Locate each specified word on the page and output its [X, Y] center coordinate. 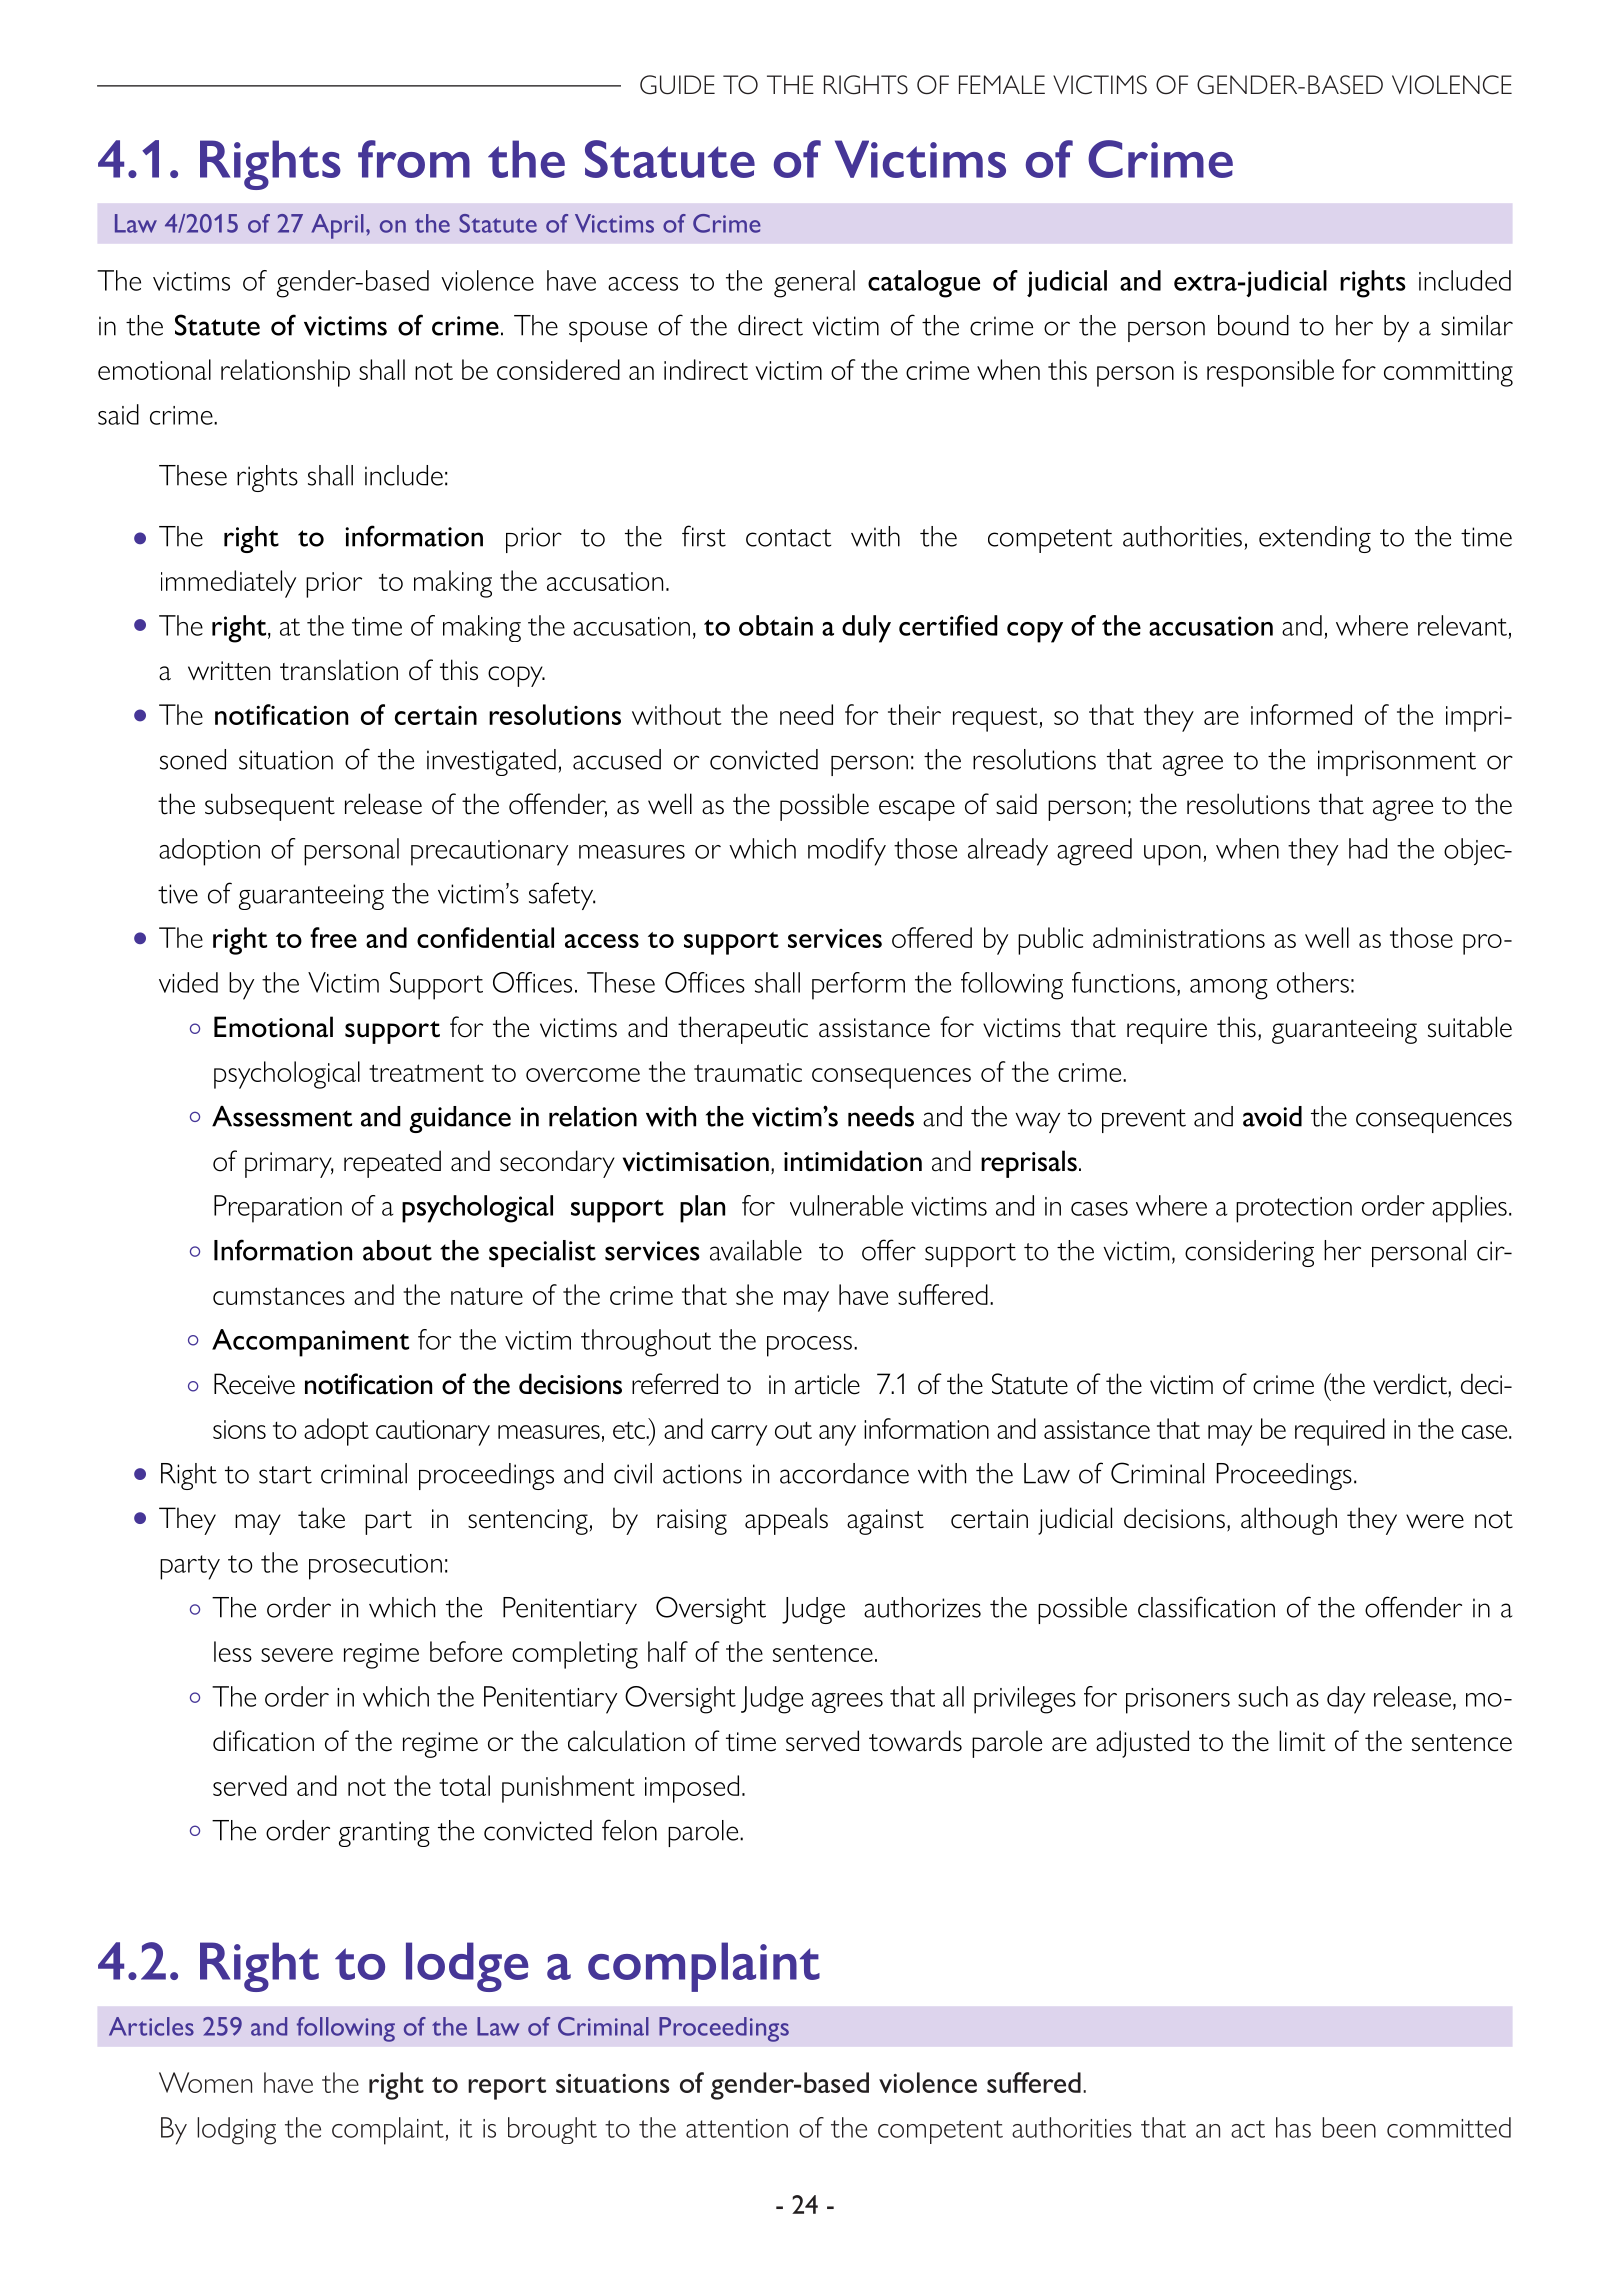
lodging [236, 2131]
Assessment [282, 1116]
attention [737, 2128]
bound [1253, 325]
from [414, 159]
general [814, 284]
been [1349, 2127]
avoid [1272, 1116]
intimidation [853, 1161]
